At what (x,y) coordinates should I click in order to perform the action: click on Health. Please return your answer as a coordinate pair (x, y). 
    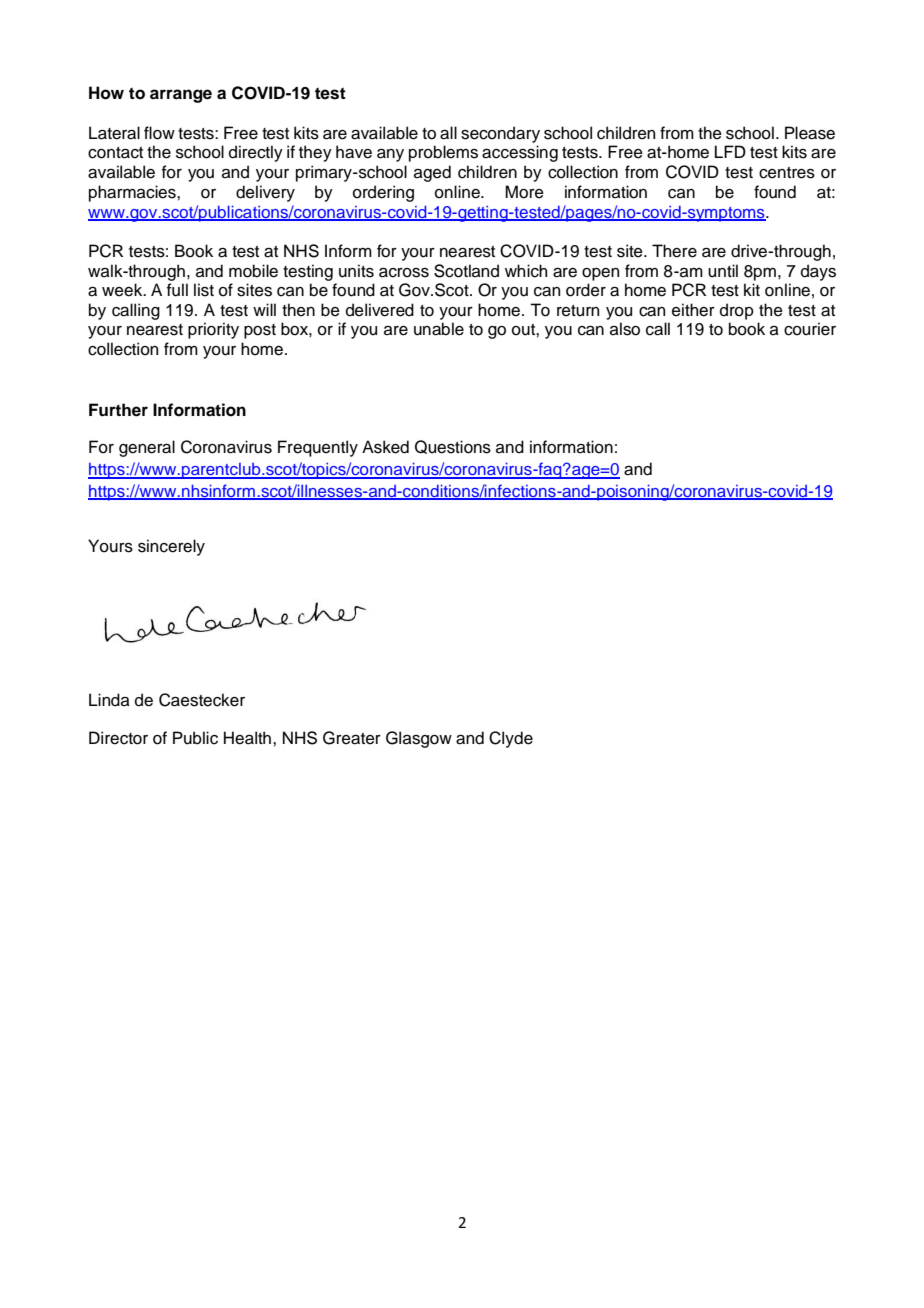
    Looking at the image, I should click on (247, 738).
